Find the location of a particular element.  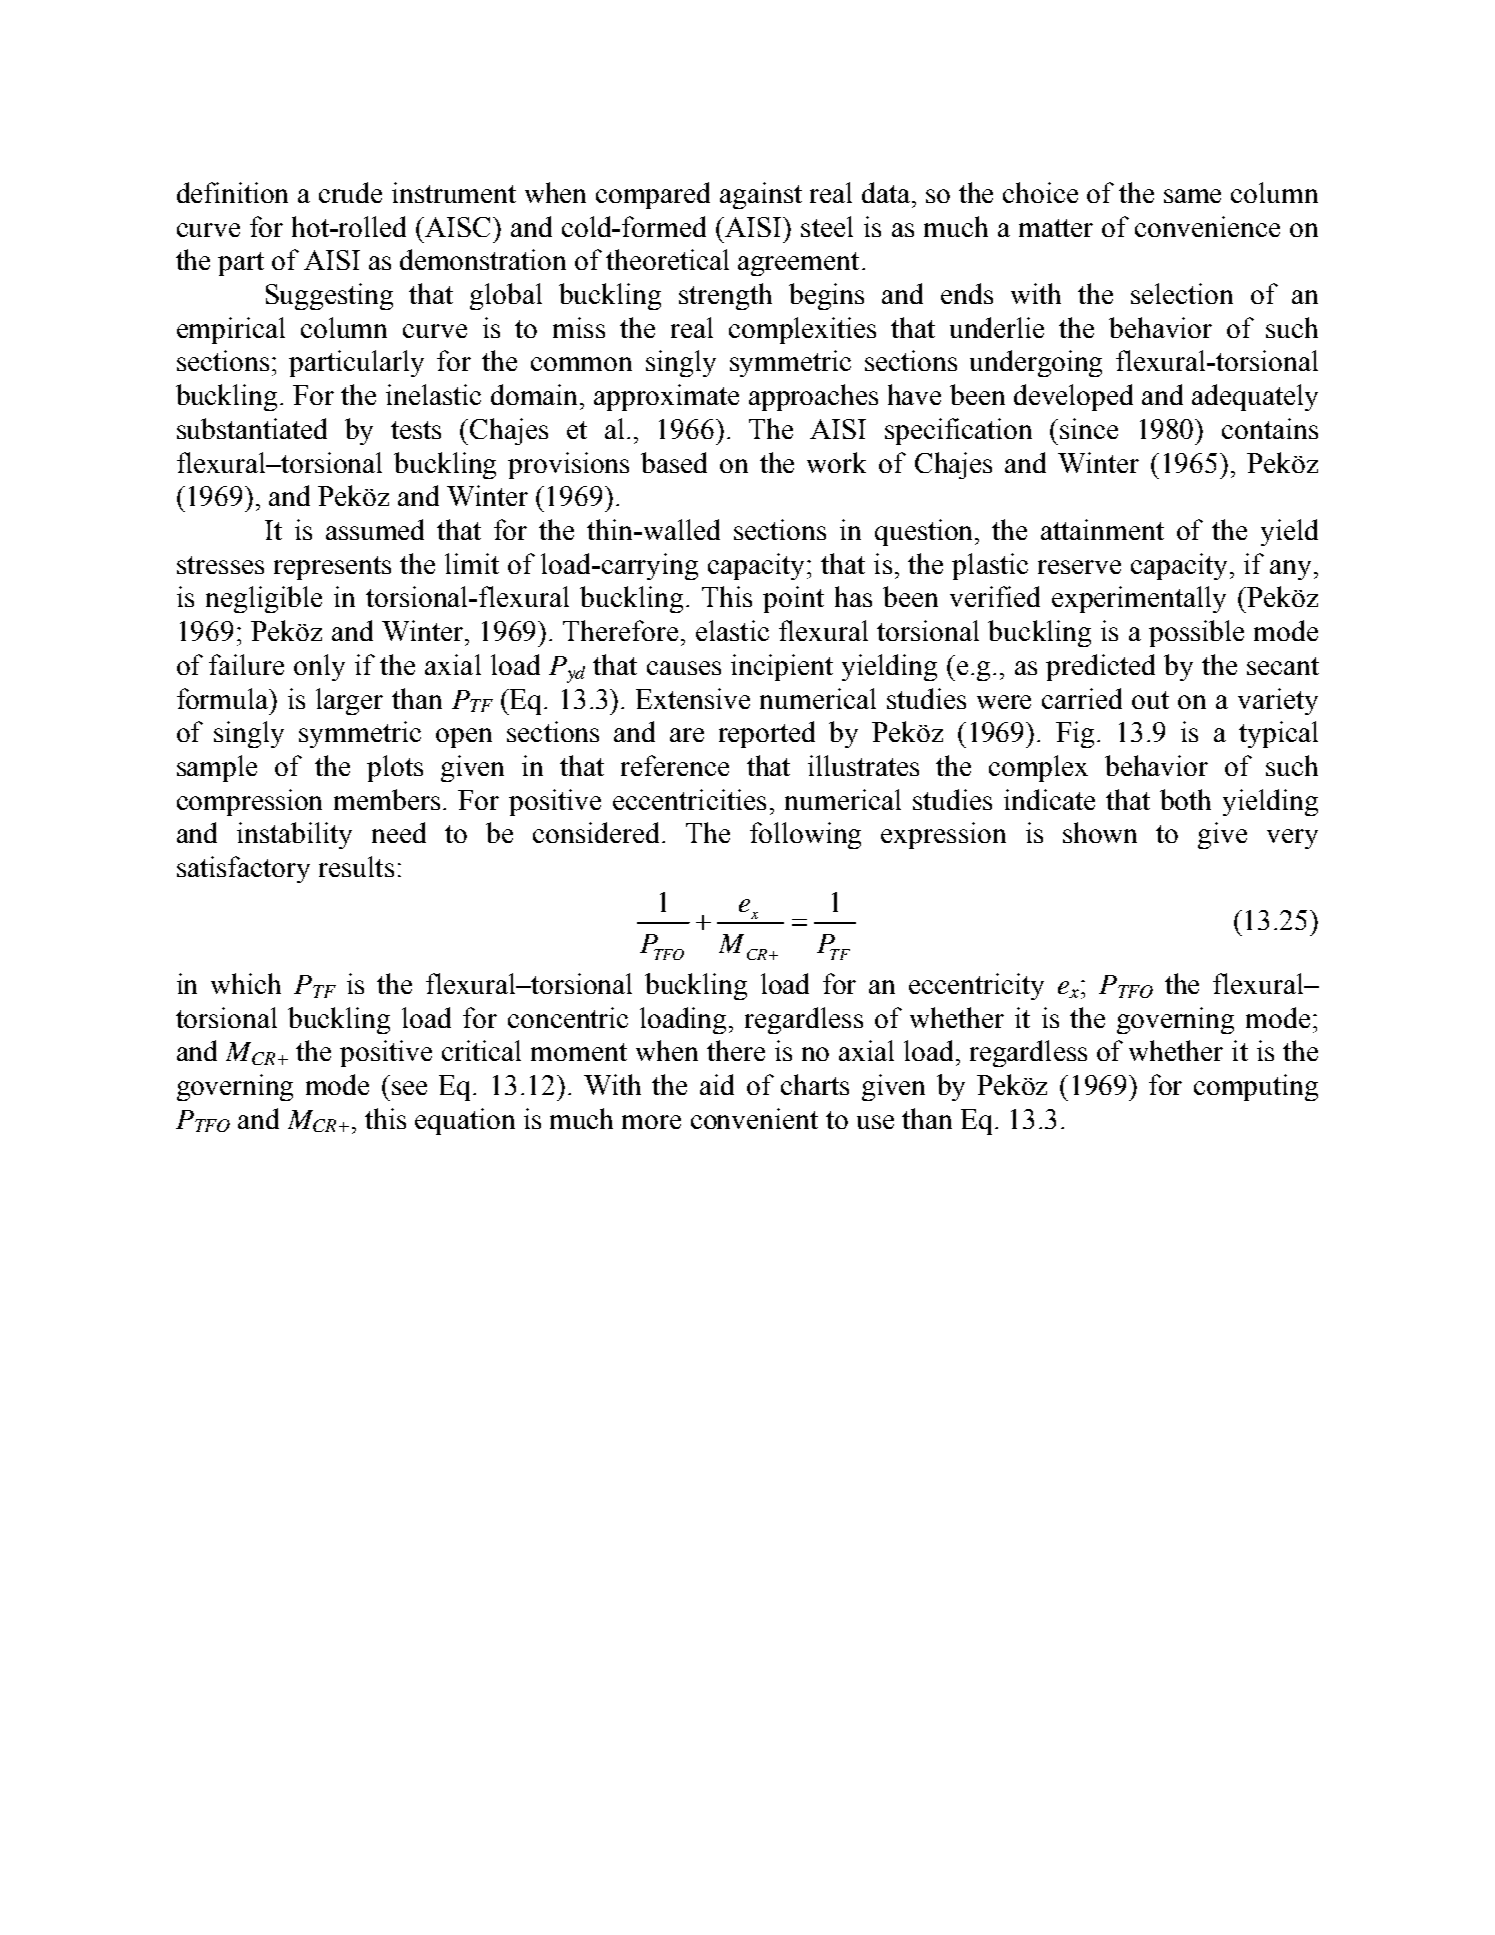

since is located at coordinates (1089, 428).
